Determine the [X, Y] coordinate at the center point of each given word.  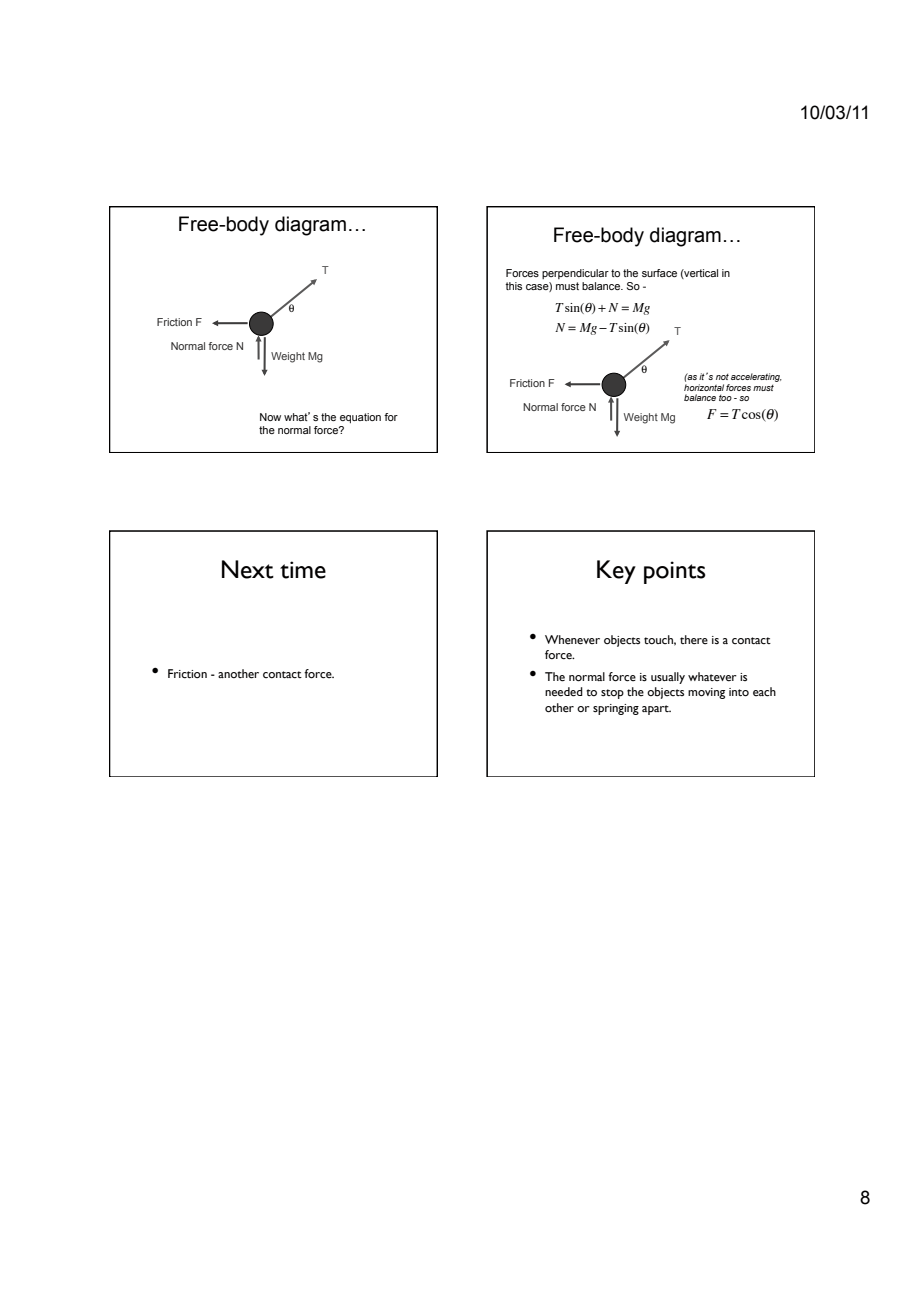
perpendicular [575, 274]
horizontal [704, 387]
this [513, 286]
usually [668, 678]
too [725, 398]
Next [248, 569]
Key [616, 572]
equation [360, 418]
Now [270, 417]
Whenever [572, 640]
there [694, 639]
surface [659, 273]
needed [564, 692]
